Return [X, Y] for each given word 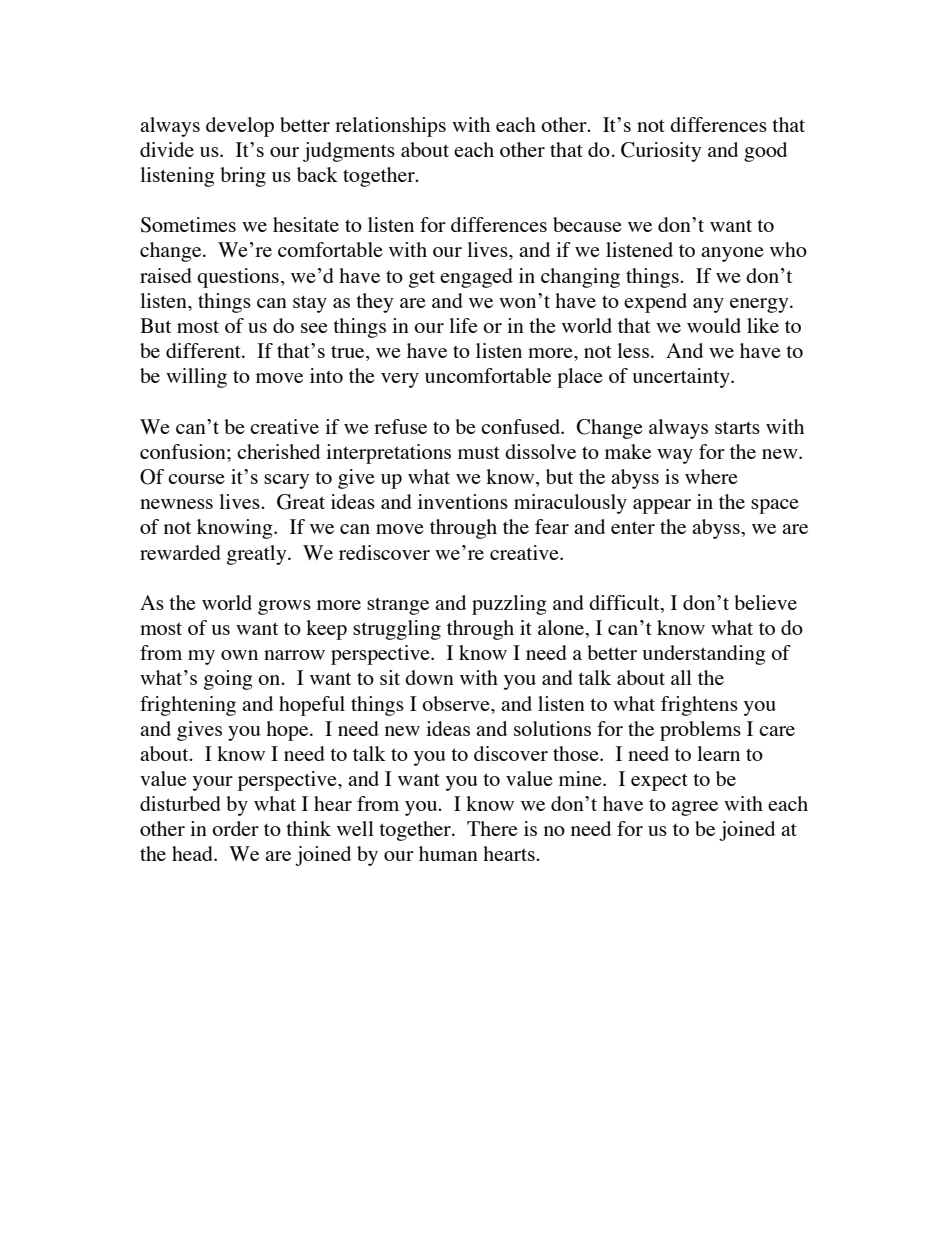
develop [240, 127]
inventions [463, 501]
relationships [390, 127]
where [711, 476]
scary [286, 481]
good [765, 152]
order [235, 828]
